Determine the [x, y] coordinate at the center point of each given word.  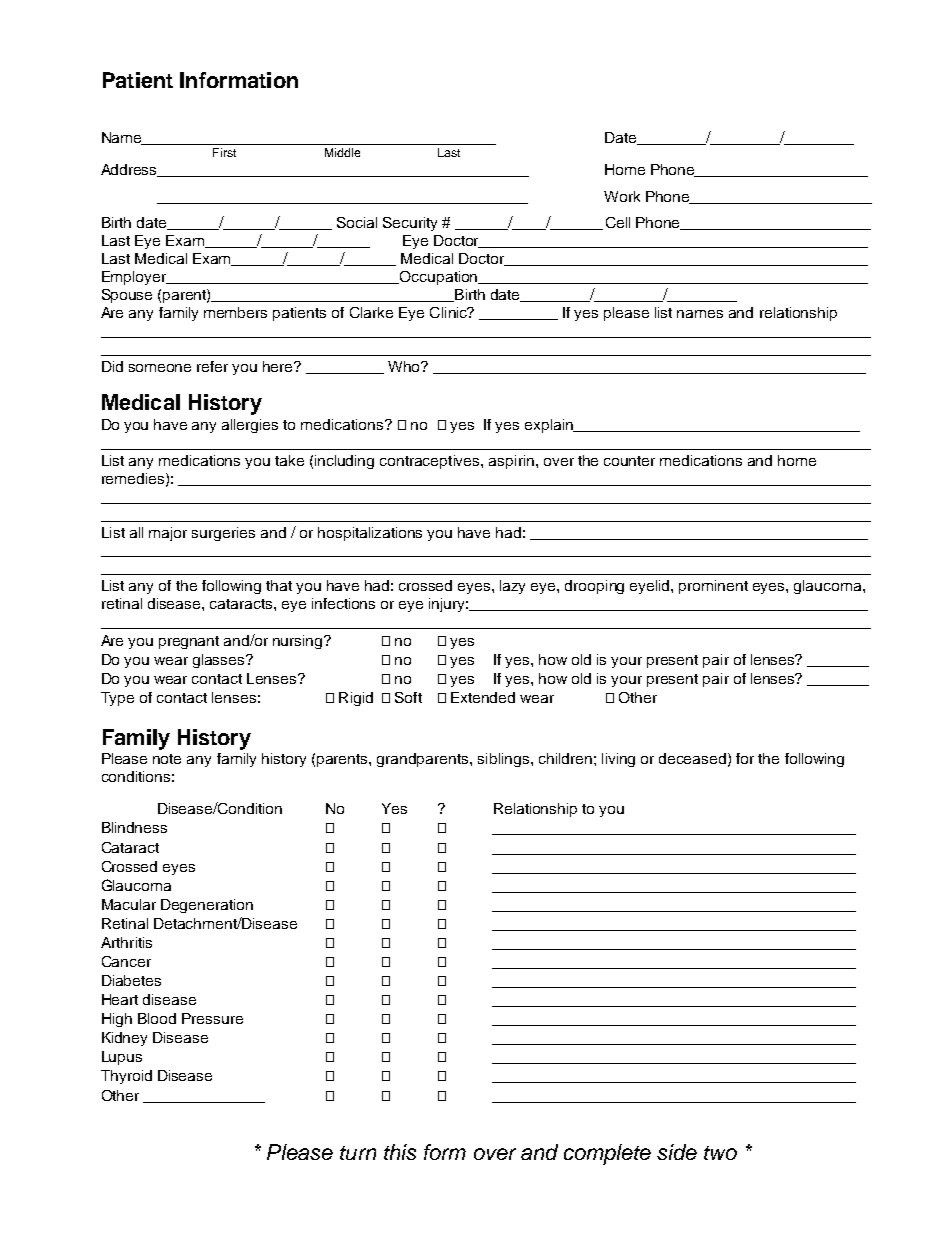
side [677, 1152]
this [400, 1152]
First [224, 152]
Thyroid [126, 1077]
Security [410, 224]
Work [622, 196]
